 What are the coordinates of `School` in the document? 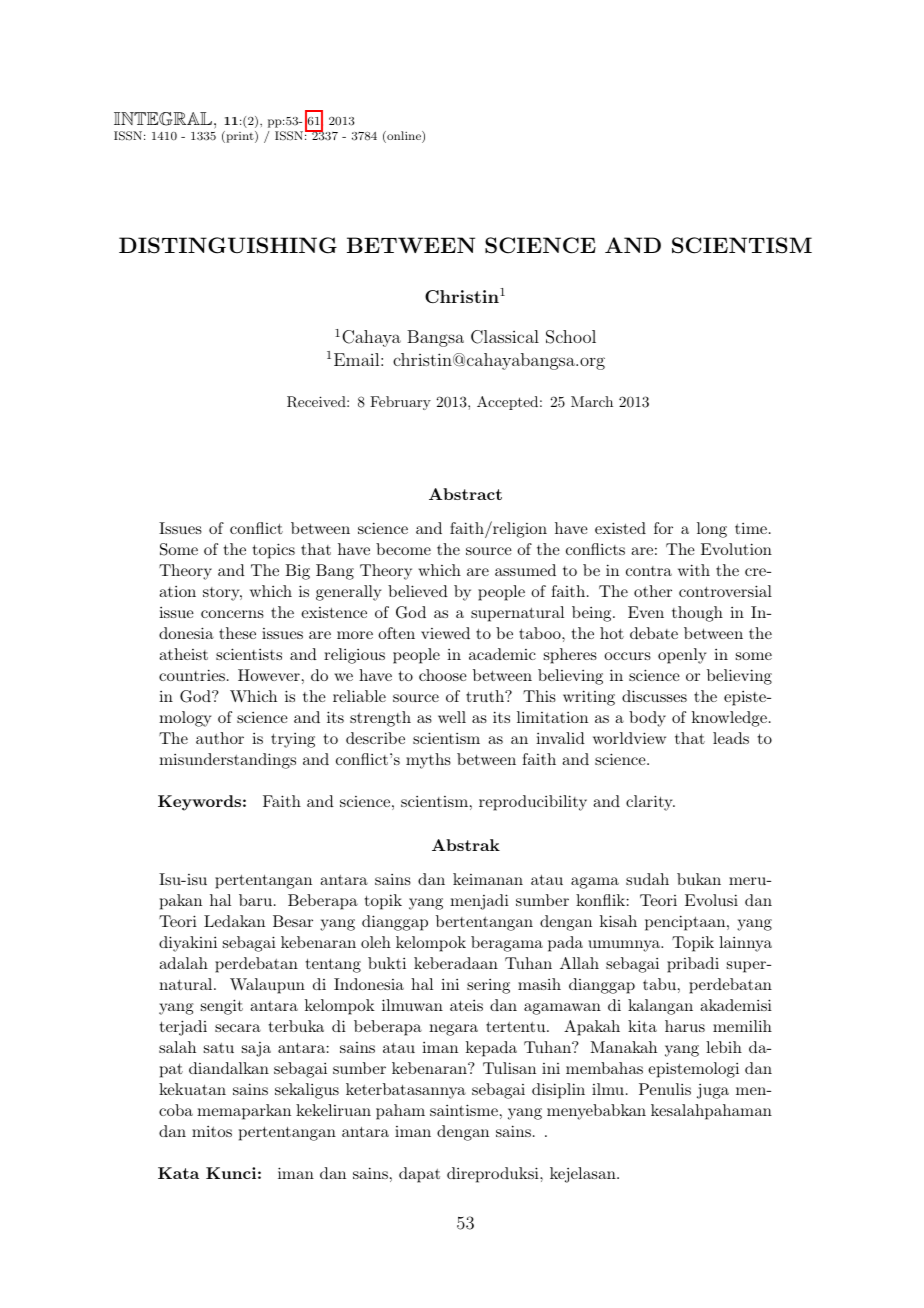 It's located at (571, 337).
